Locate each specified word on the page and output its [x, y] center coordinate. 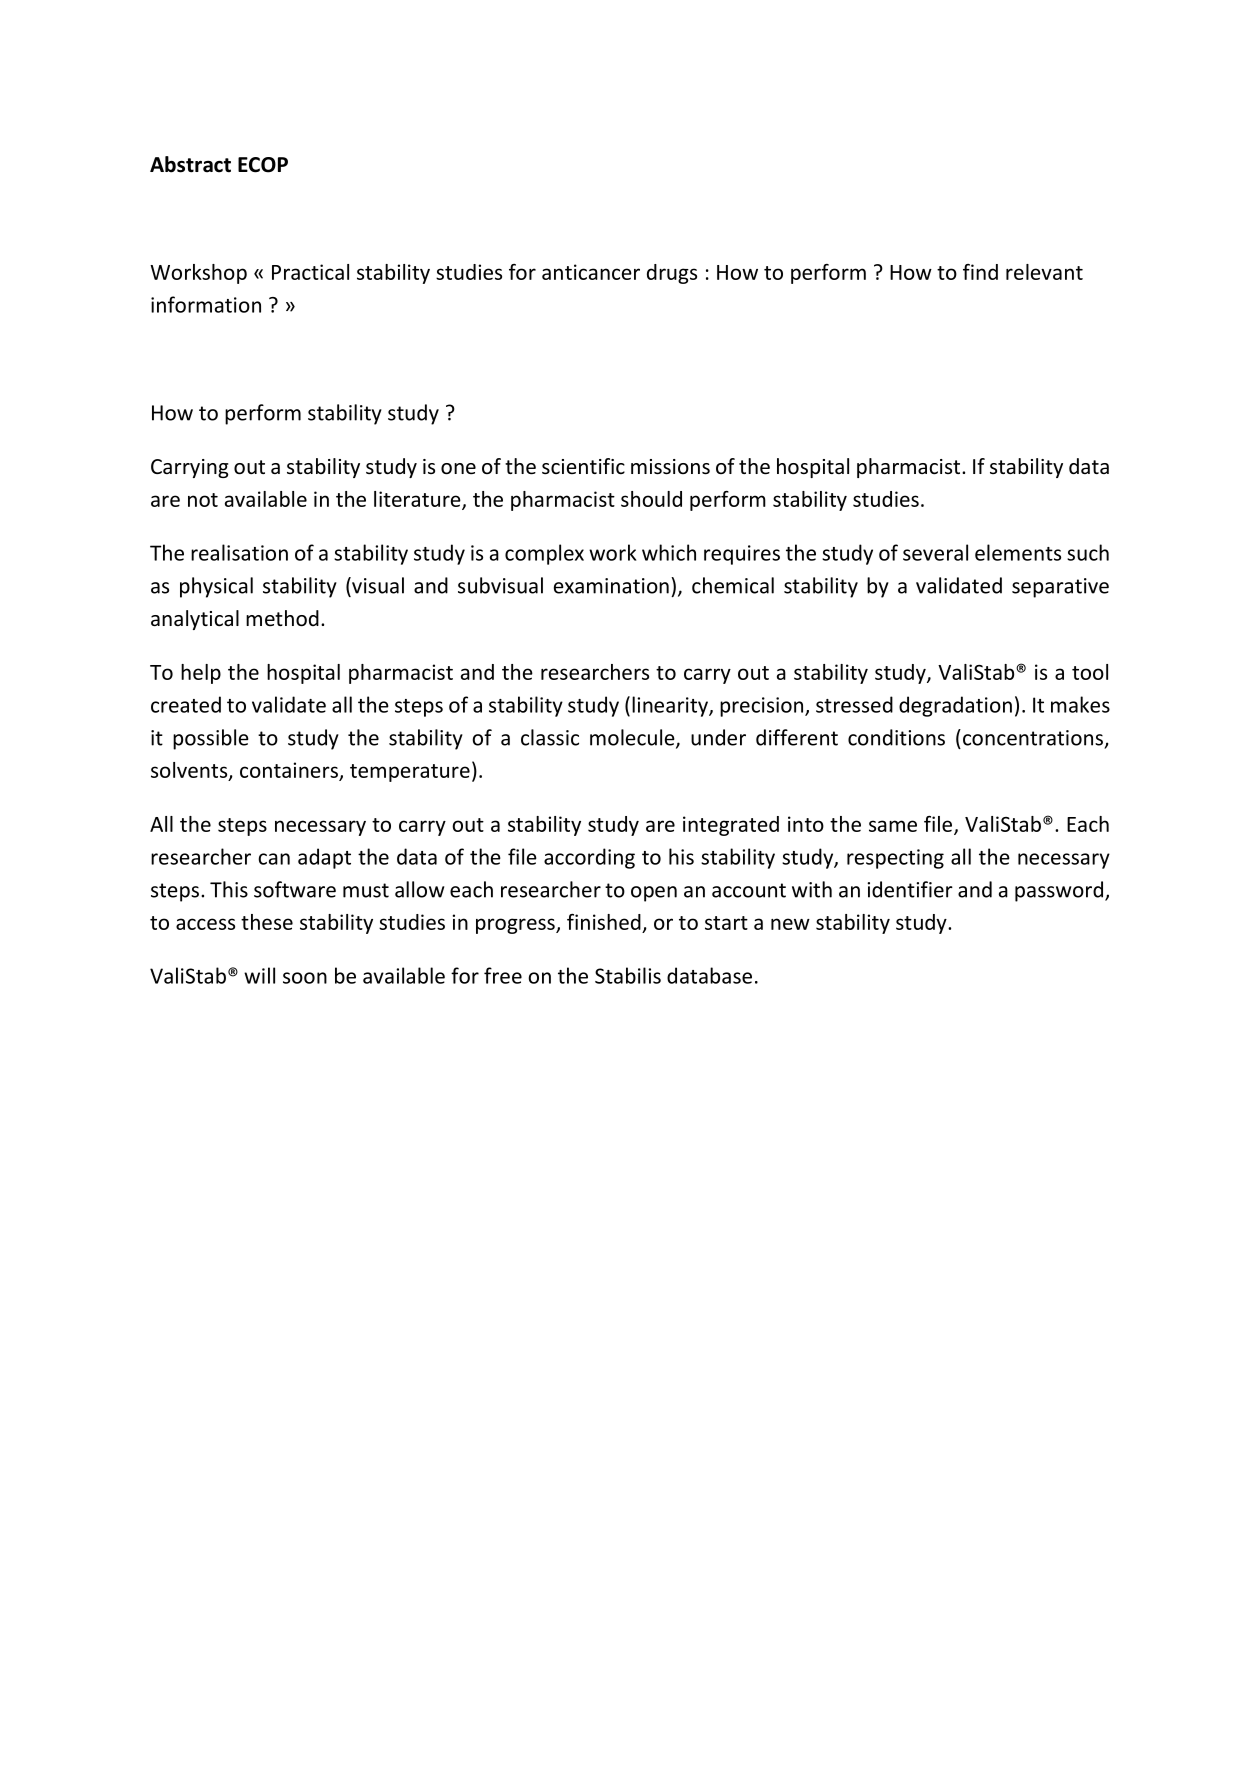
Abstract [190, 164]
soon [305, 978]
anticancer [591, 272]
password [1060, 891]
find [980, 272]
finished [604, 922]
